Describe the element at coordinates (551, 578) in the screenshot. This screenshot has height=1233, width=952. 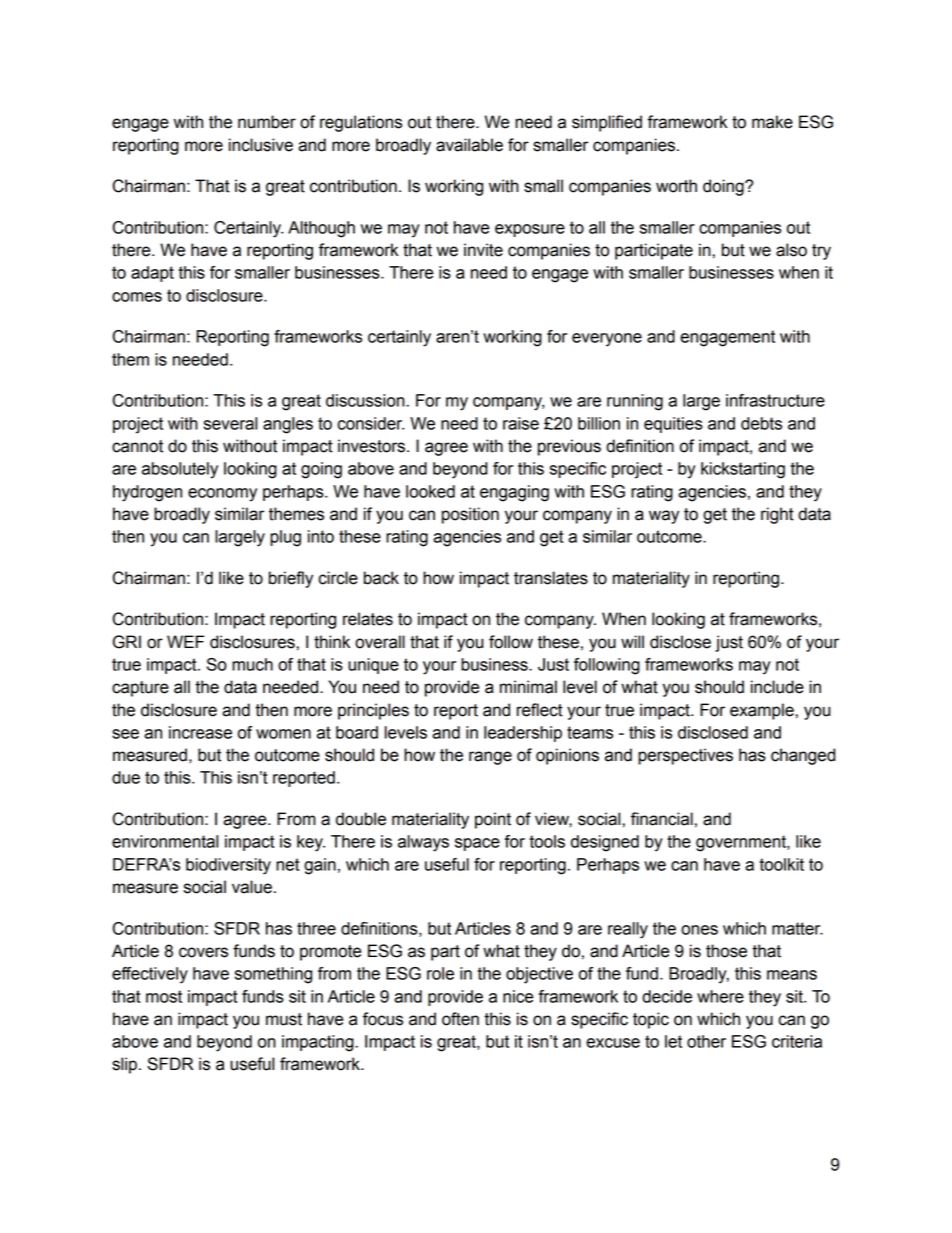
I see `translates` at that location.
